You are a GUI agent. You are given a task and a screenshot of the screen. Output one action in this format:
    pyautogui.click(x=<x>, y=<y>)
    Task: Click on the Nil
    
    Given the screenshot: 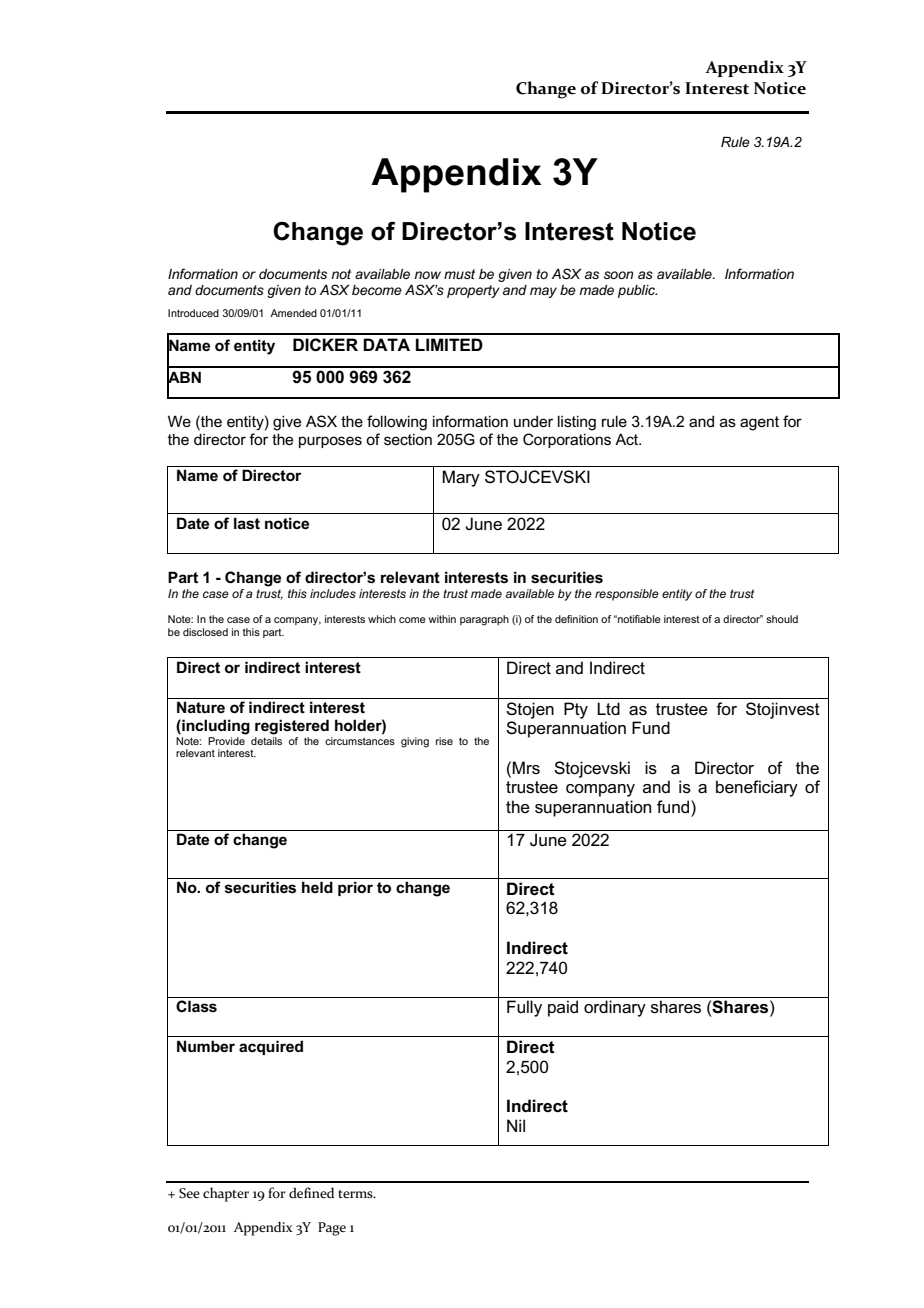 What is the action you would take?
    pyautogui.click(x=516, y=1125)
